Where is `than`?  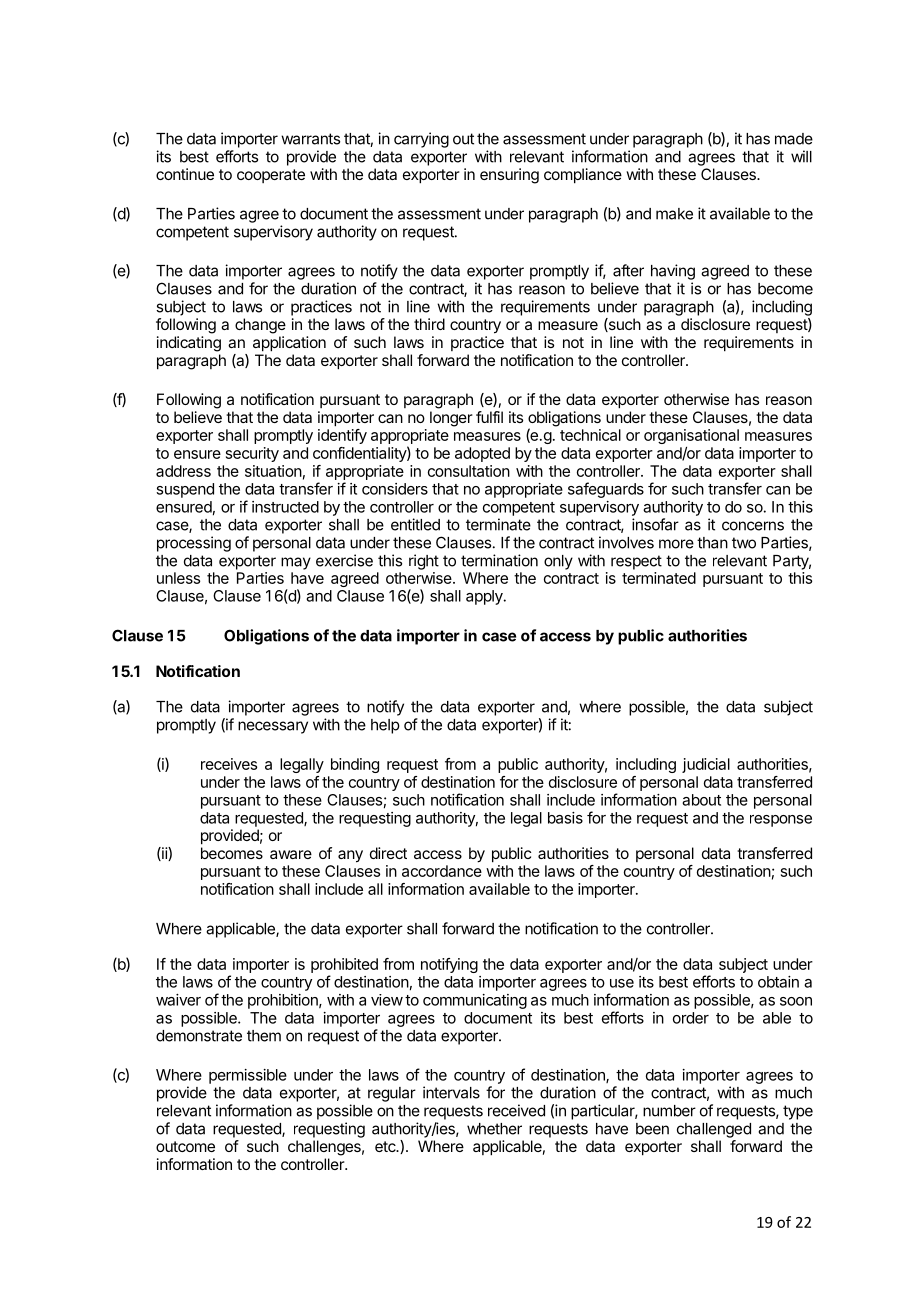 than is located at coordinates (712, 543).
